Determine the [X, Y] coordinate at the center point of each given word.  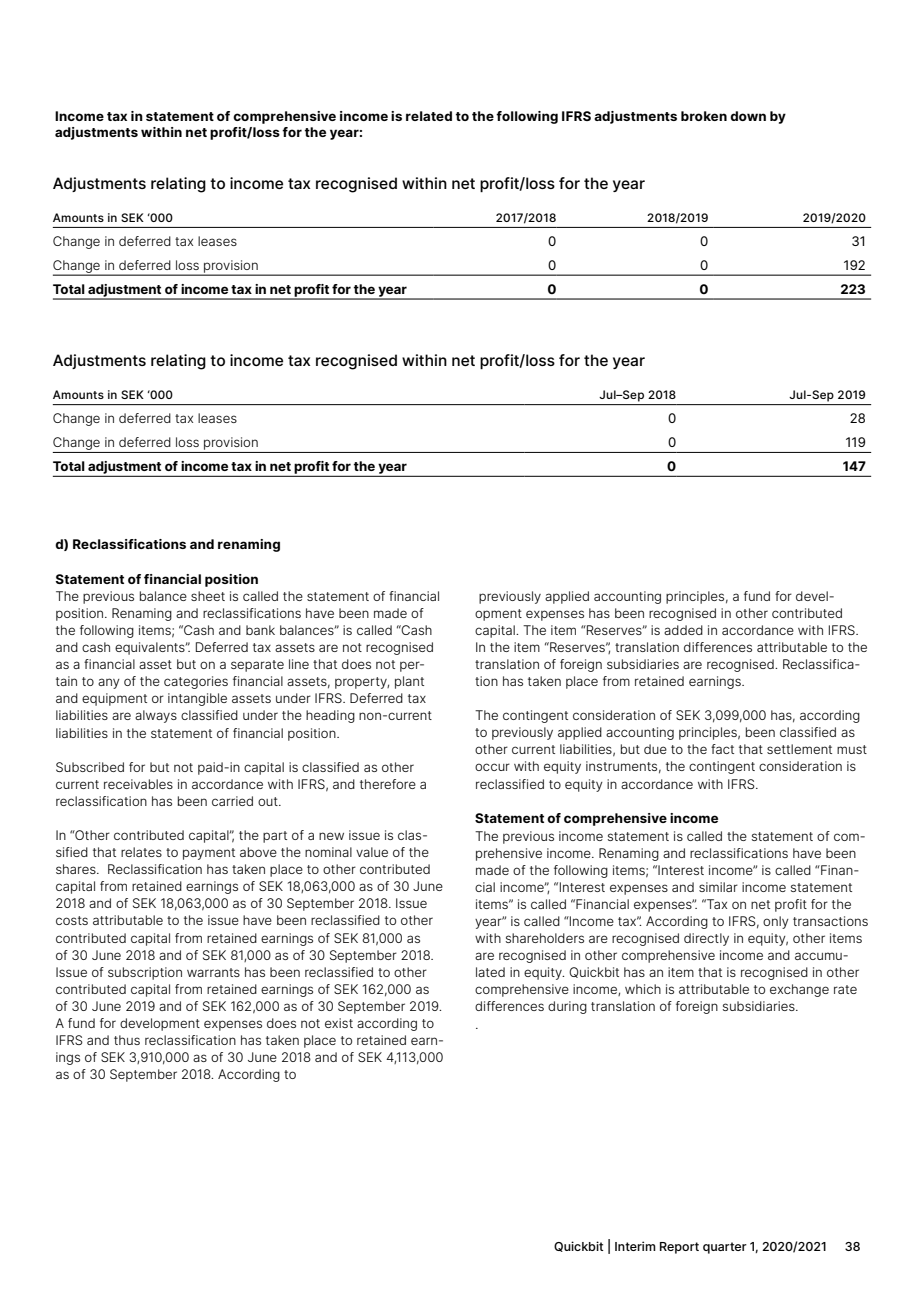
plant [409, 682]
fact [722, 749]
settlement [799, 749]
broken [704, 116]
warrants [213, 972]
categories [196, 682]
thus [127, 1040]
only [776, 922]
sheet [208, 596]
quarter [725, 1248]
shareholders [545, 938]
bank [260, 630]
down [748, 116]
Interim [635, 1246]
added [683, 630]
